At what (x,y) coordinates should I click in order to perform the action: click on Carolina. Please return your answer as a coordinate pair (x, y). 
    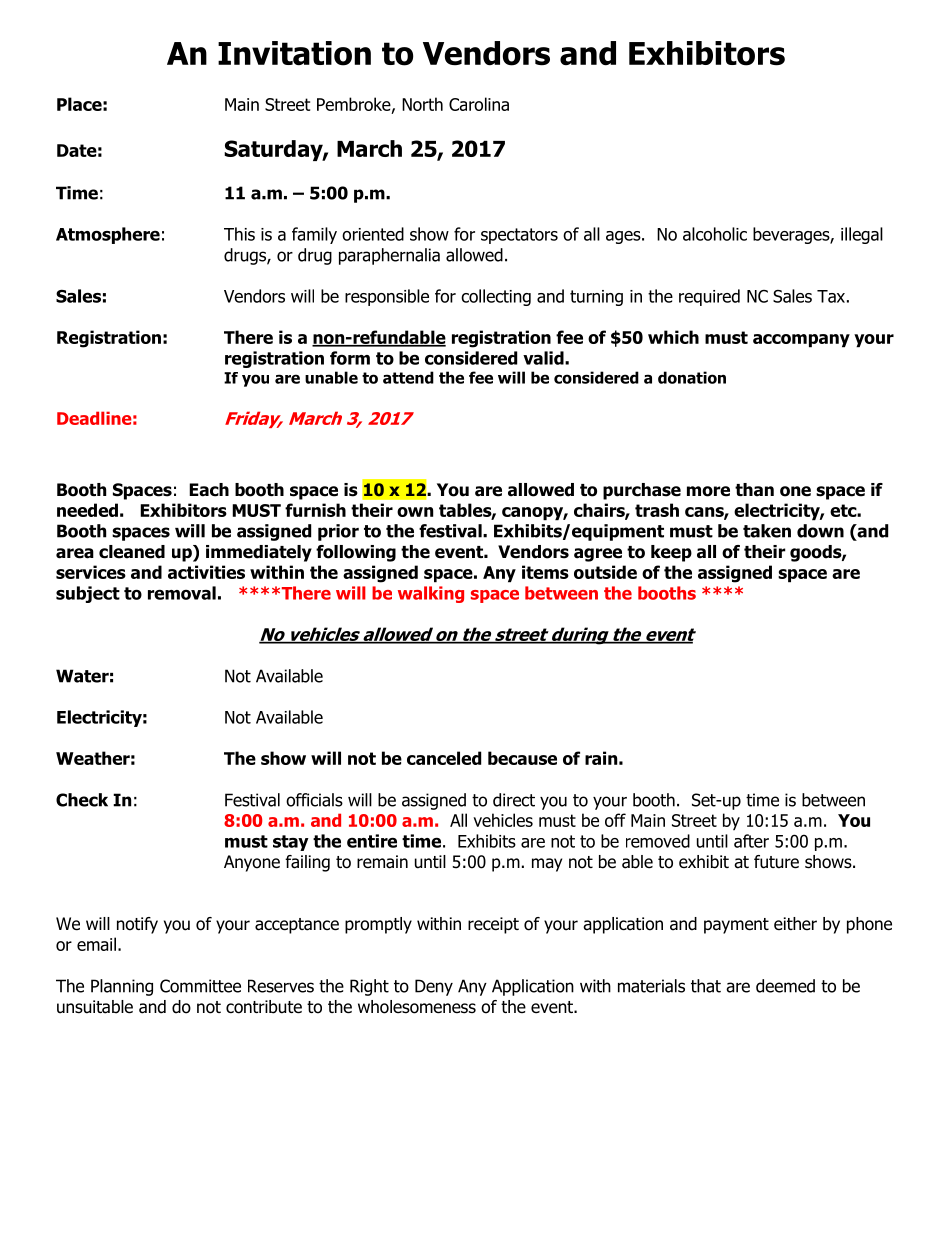
    Looking at the image, I should click on (479, 104).
